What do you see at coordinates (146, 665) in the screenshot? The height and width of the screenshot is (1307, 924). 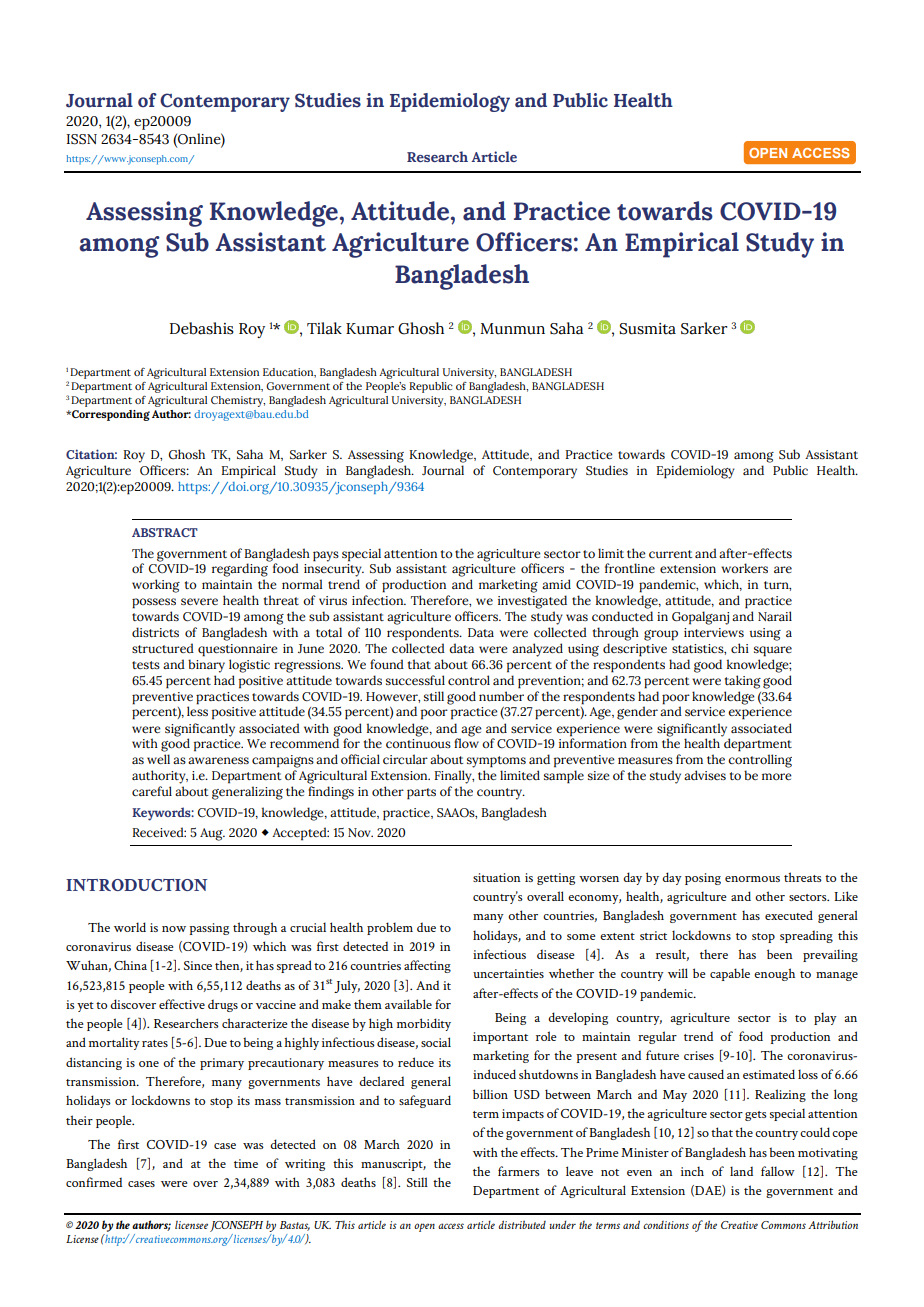 I see `tests` at bounding box center [146, 665].
